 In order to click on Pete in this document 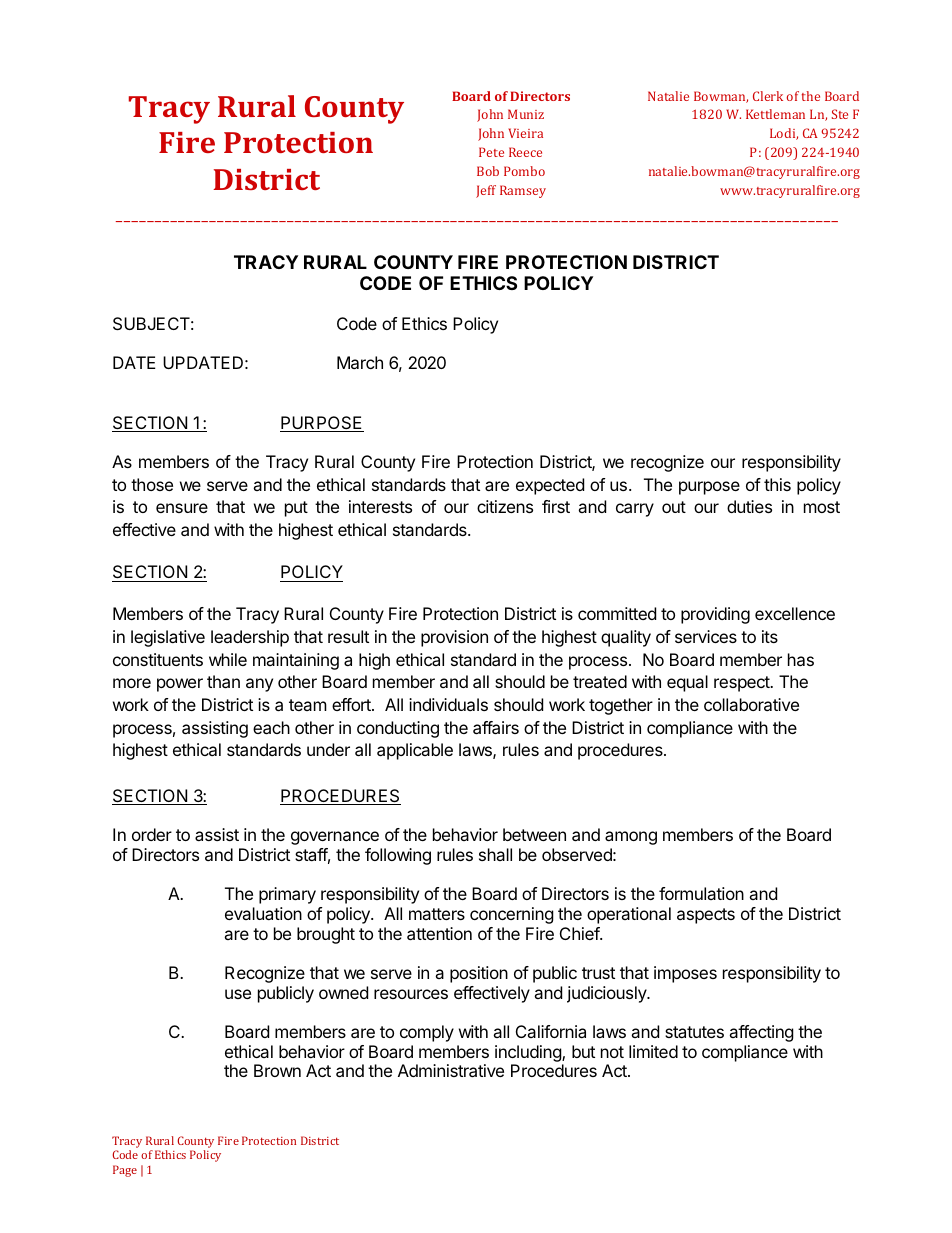, I will do `click(491, 152)`.
